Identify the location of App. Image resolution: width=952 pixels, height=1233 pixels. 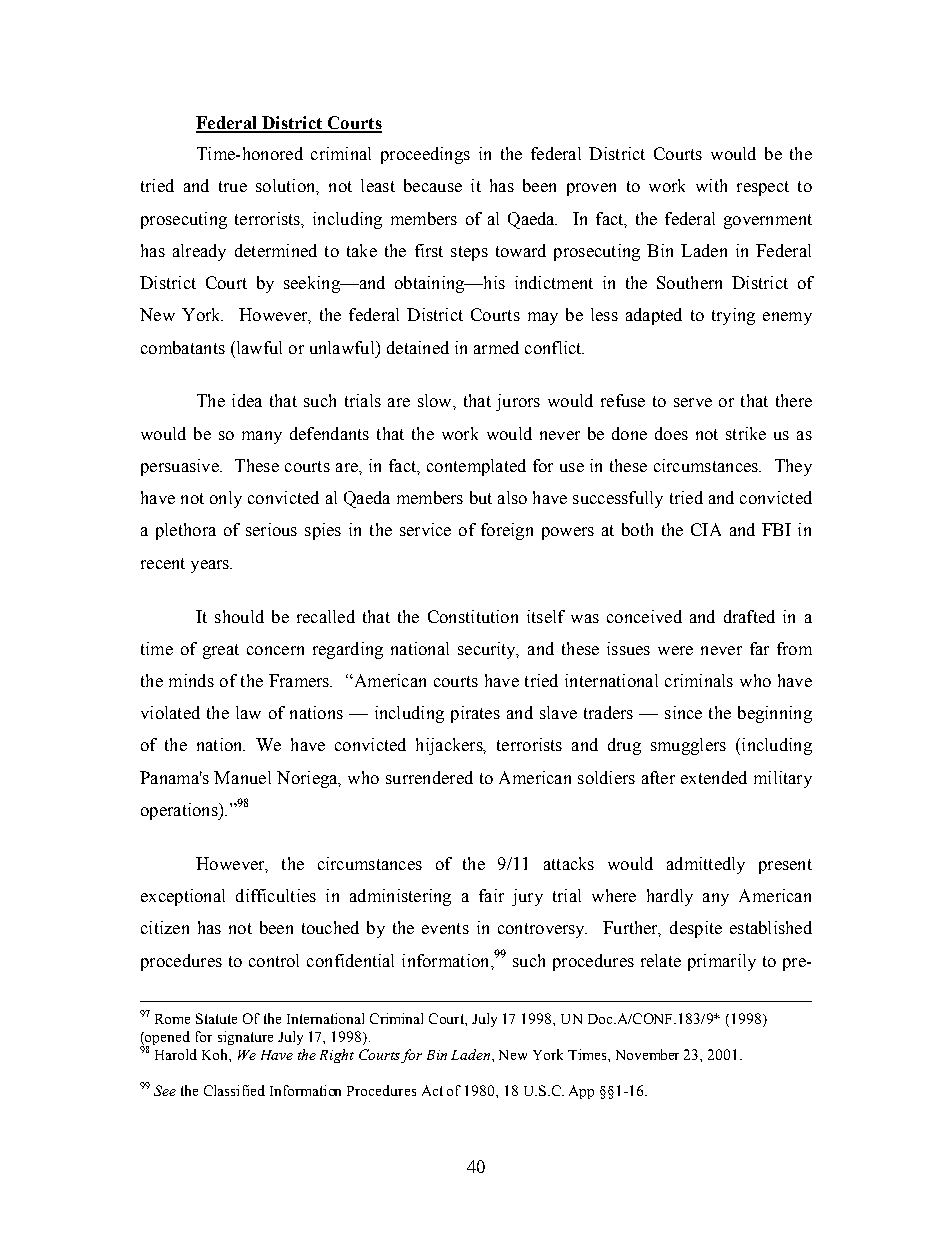
(581, 1092).
